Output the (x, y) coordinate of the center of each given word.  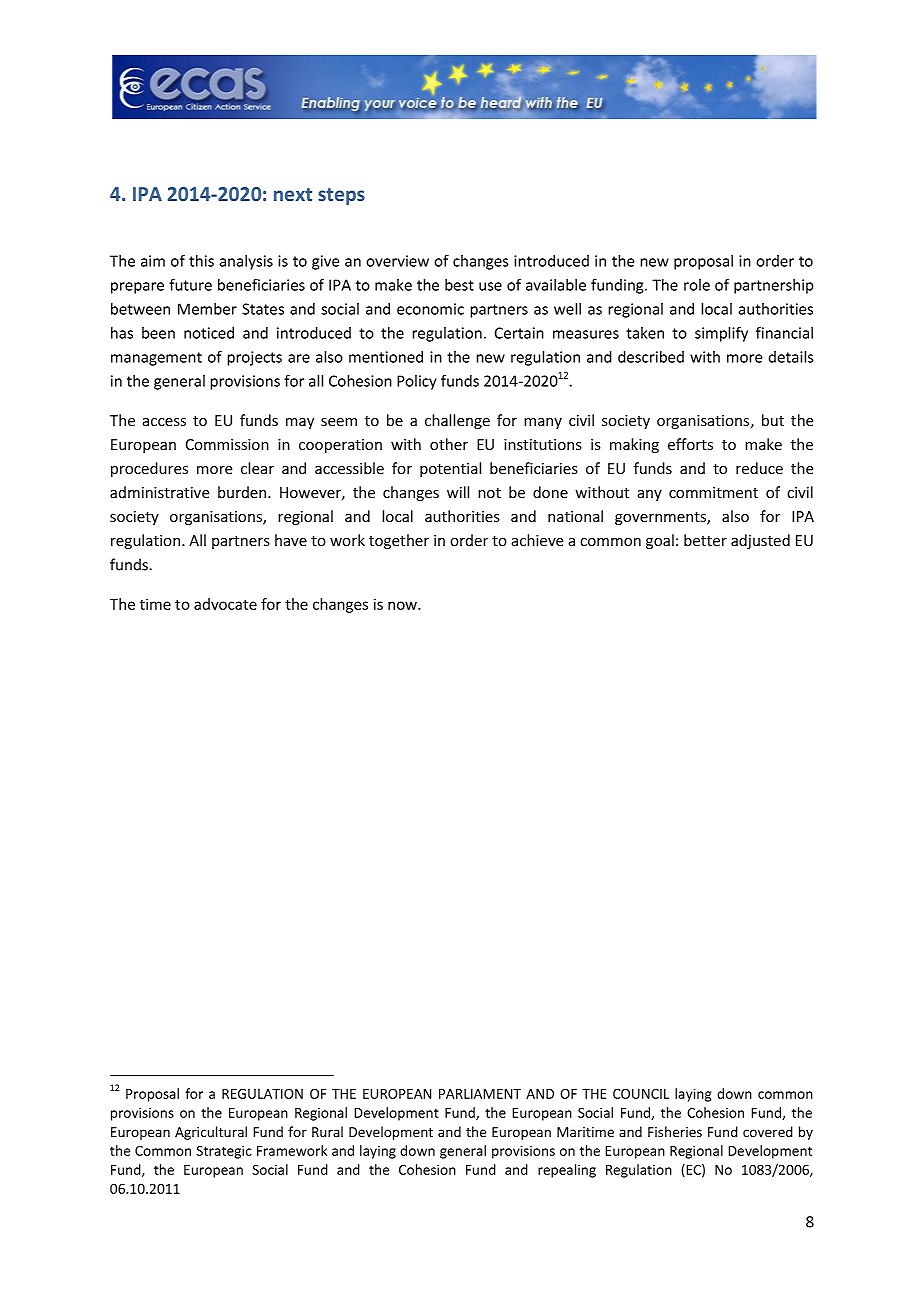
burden (243, 492)
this (201, 261)
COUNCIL (641, 1094)
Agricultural (211, 1133)
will (458, 492)
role (697, 285)
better (705, 540)
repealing (567, 1171)
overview (397, 261)
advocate (225, 604)
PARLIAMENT (480, 1094)
